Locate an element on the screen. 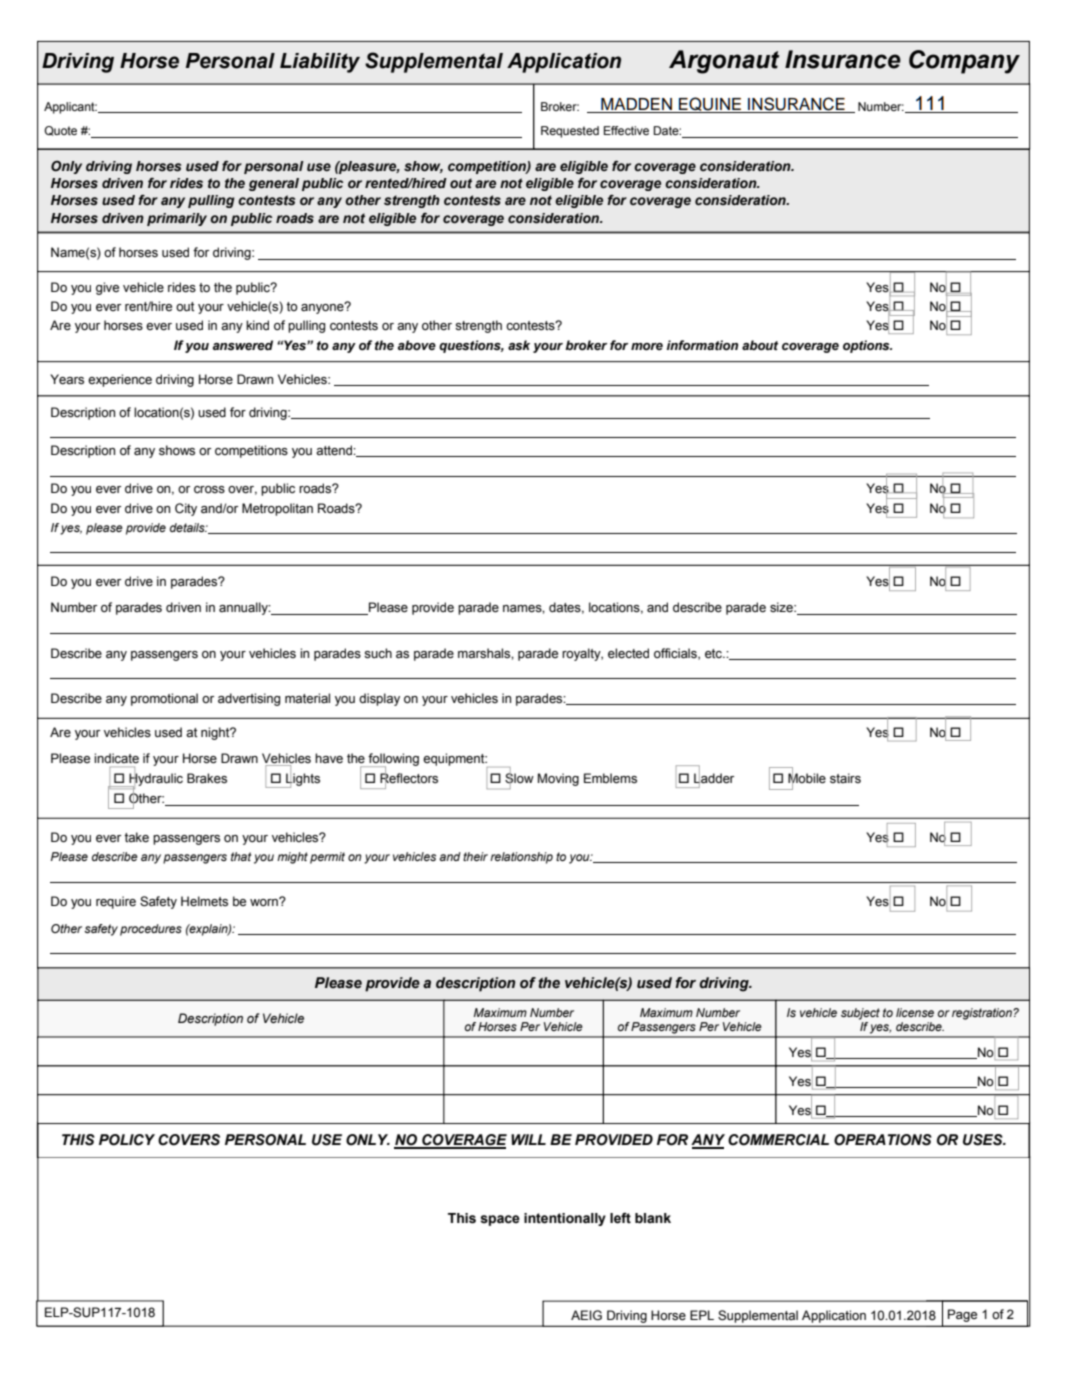 The width and height of the screenshot is (1067, 1380). experience is located at coordinates (120, 380).
